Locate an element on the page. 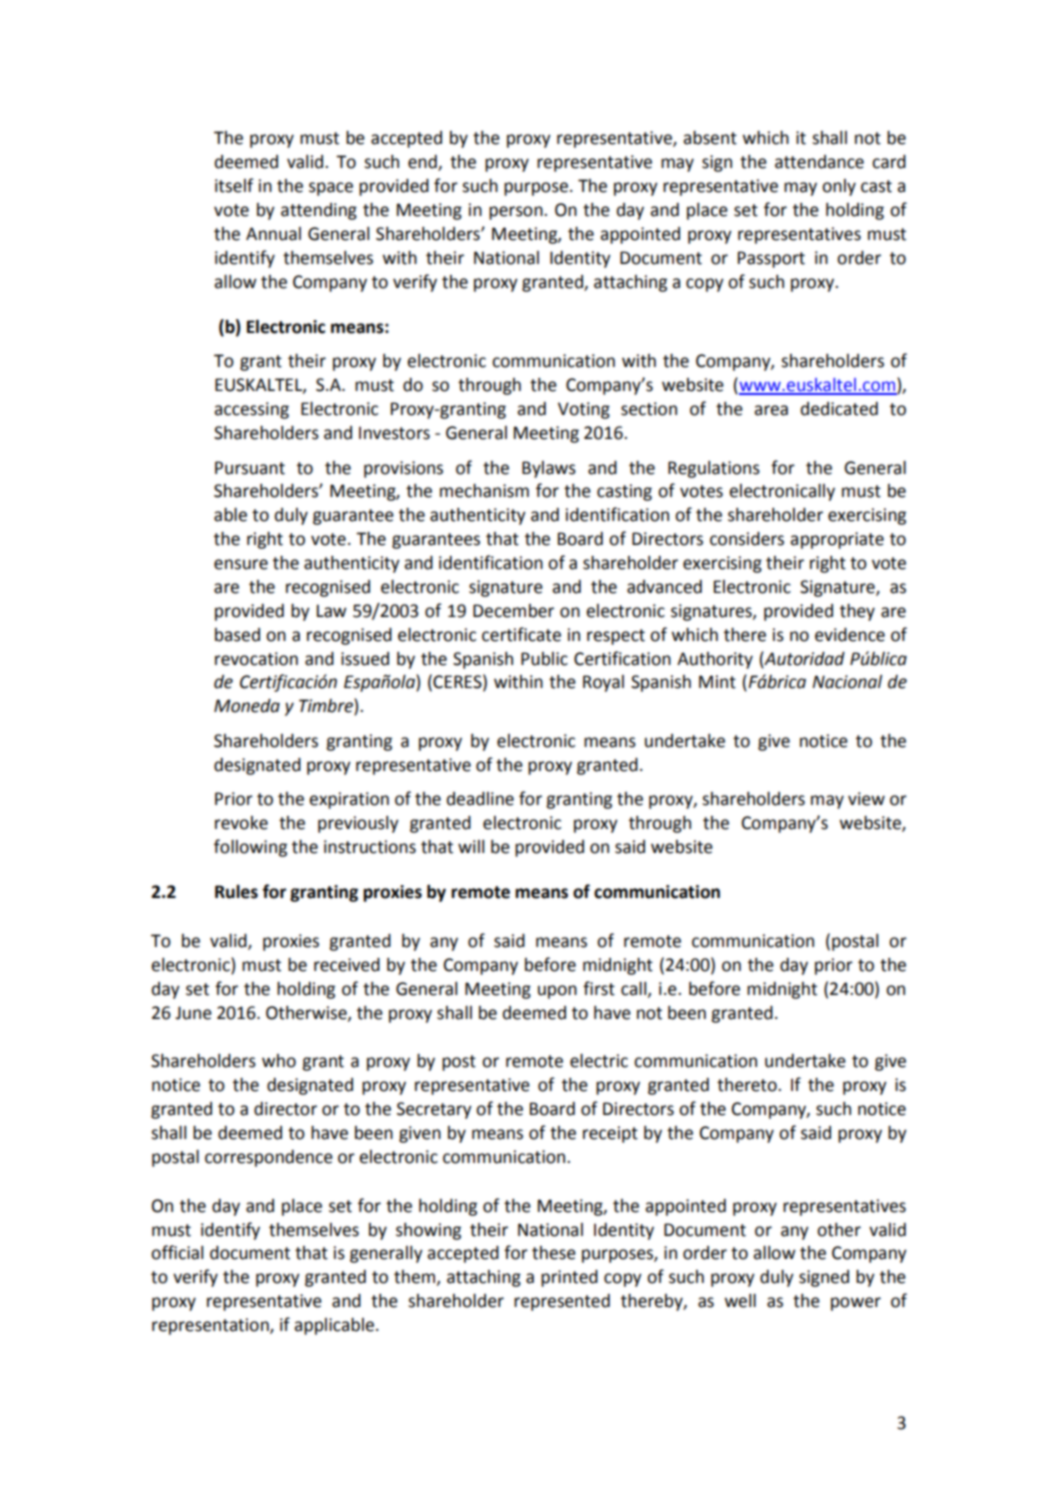 This page has width=1058, height=1497. upon is located at coordinates (557, 992).
